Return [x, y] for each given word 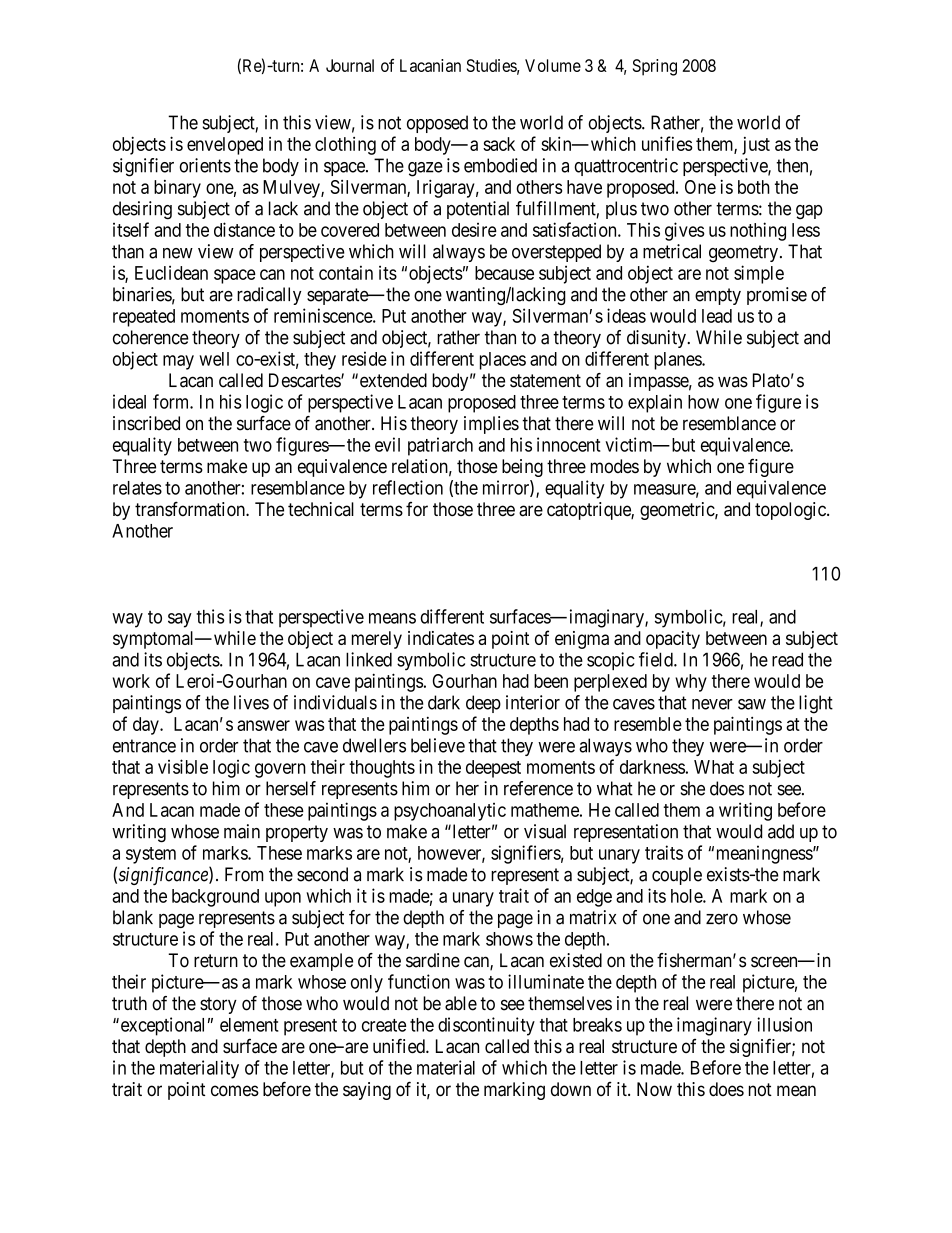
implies [491, 425]
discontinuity [486, 1026]
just [756, 146]
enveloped [225, 146]
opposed [437, 124]
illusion [784, 1024]
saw [752, 704]
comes [235, 1091]
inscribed [146, 423]
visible [183, 766]
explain [655, 403]
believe [438, 745]
